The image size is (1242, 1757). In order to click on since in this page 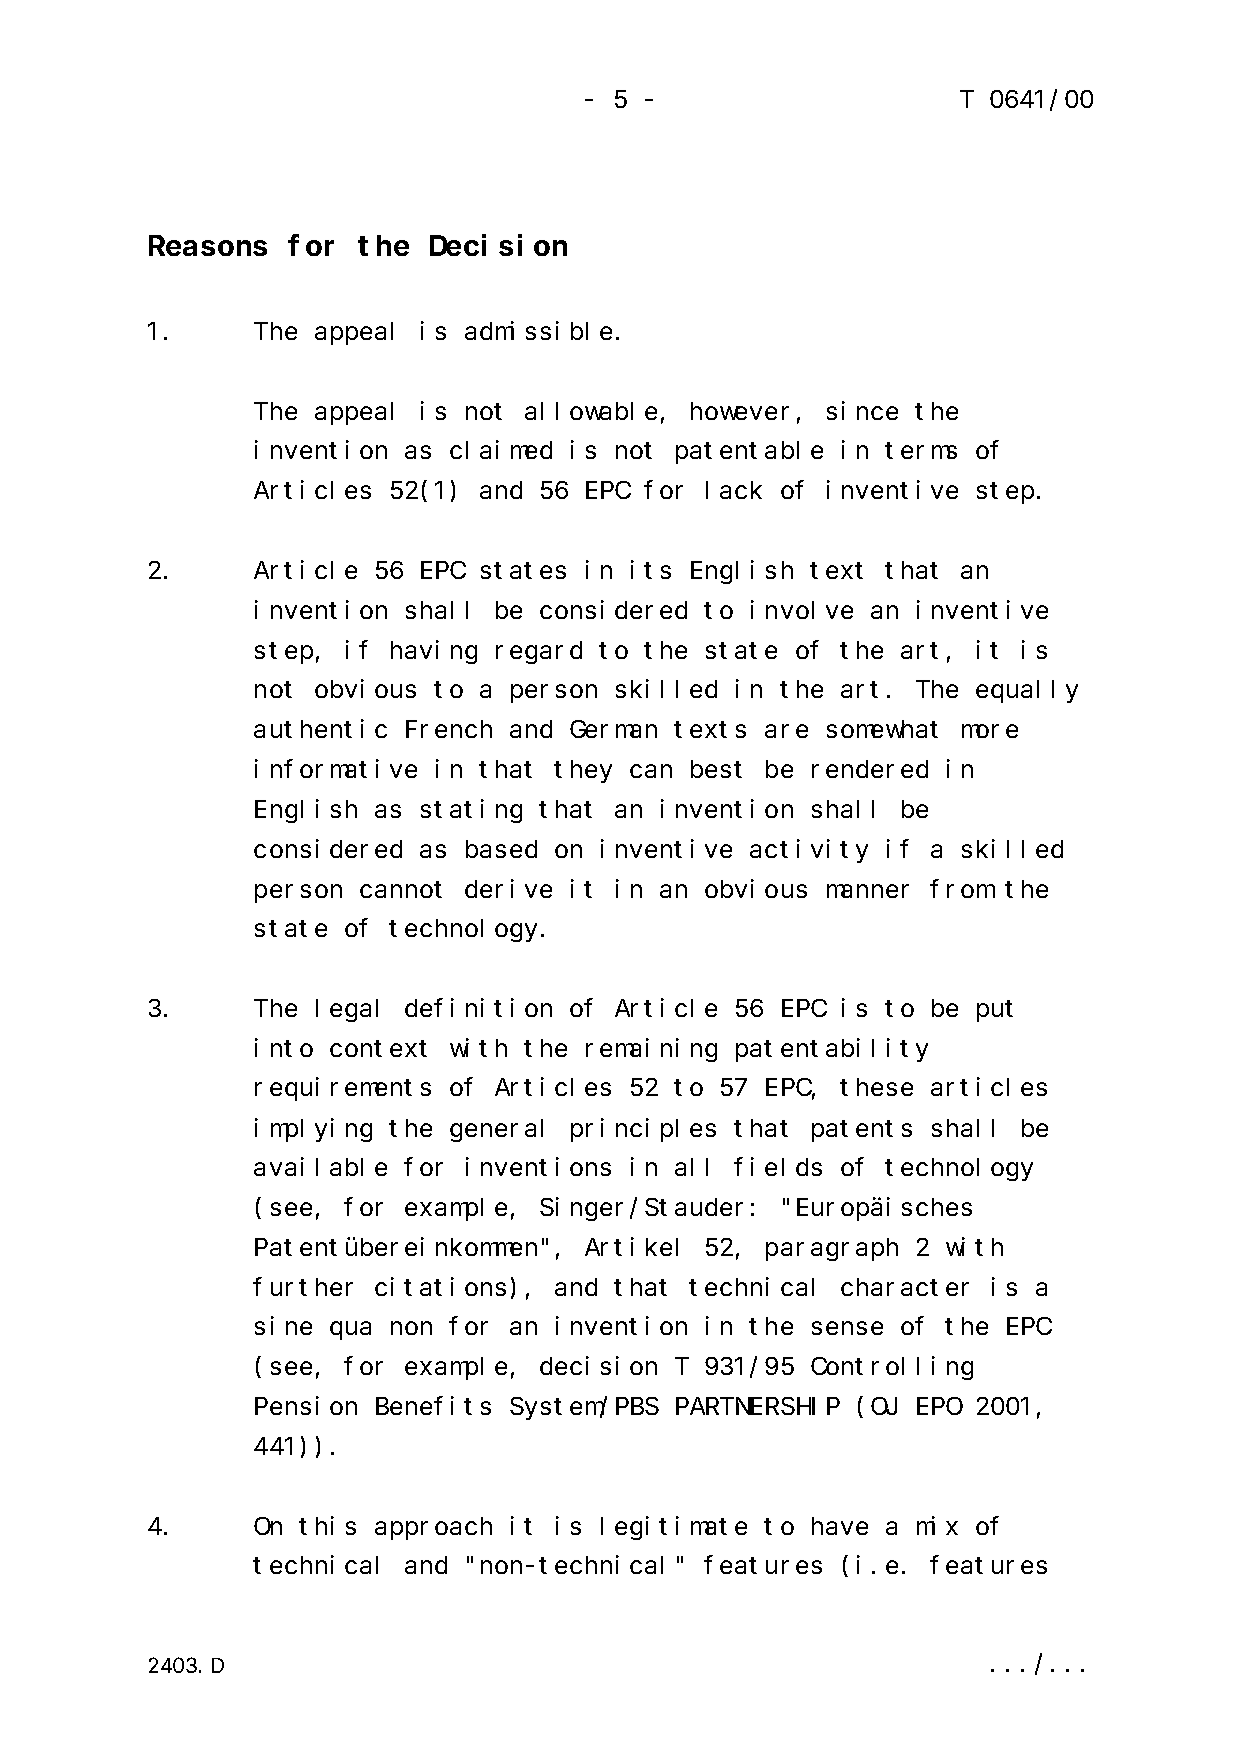, I will do `click(862, 410)`.
